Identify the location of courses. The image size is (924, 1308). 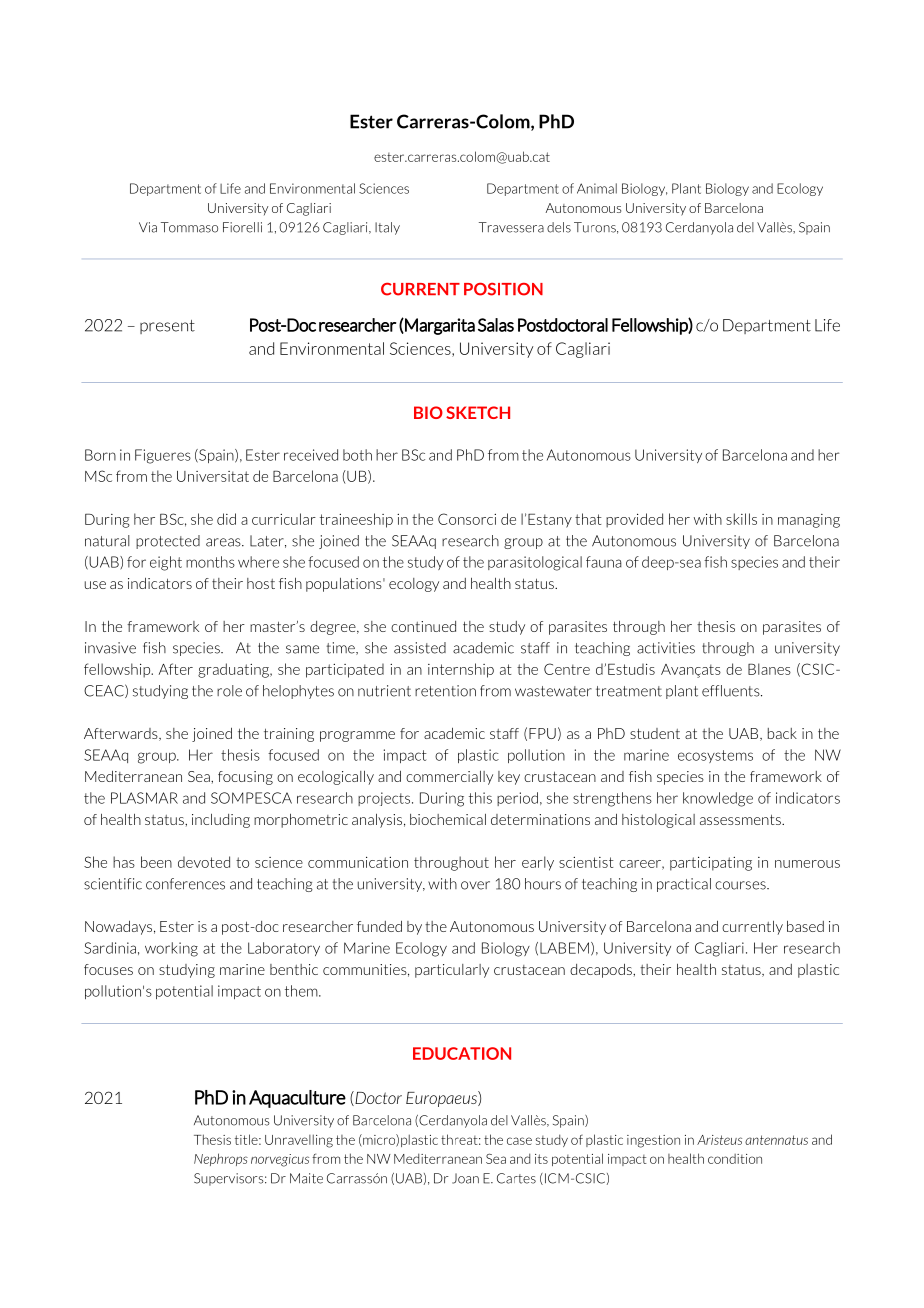
(741, 885).
